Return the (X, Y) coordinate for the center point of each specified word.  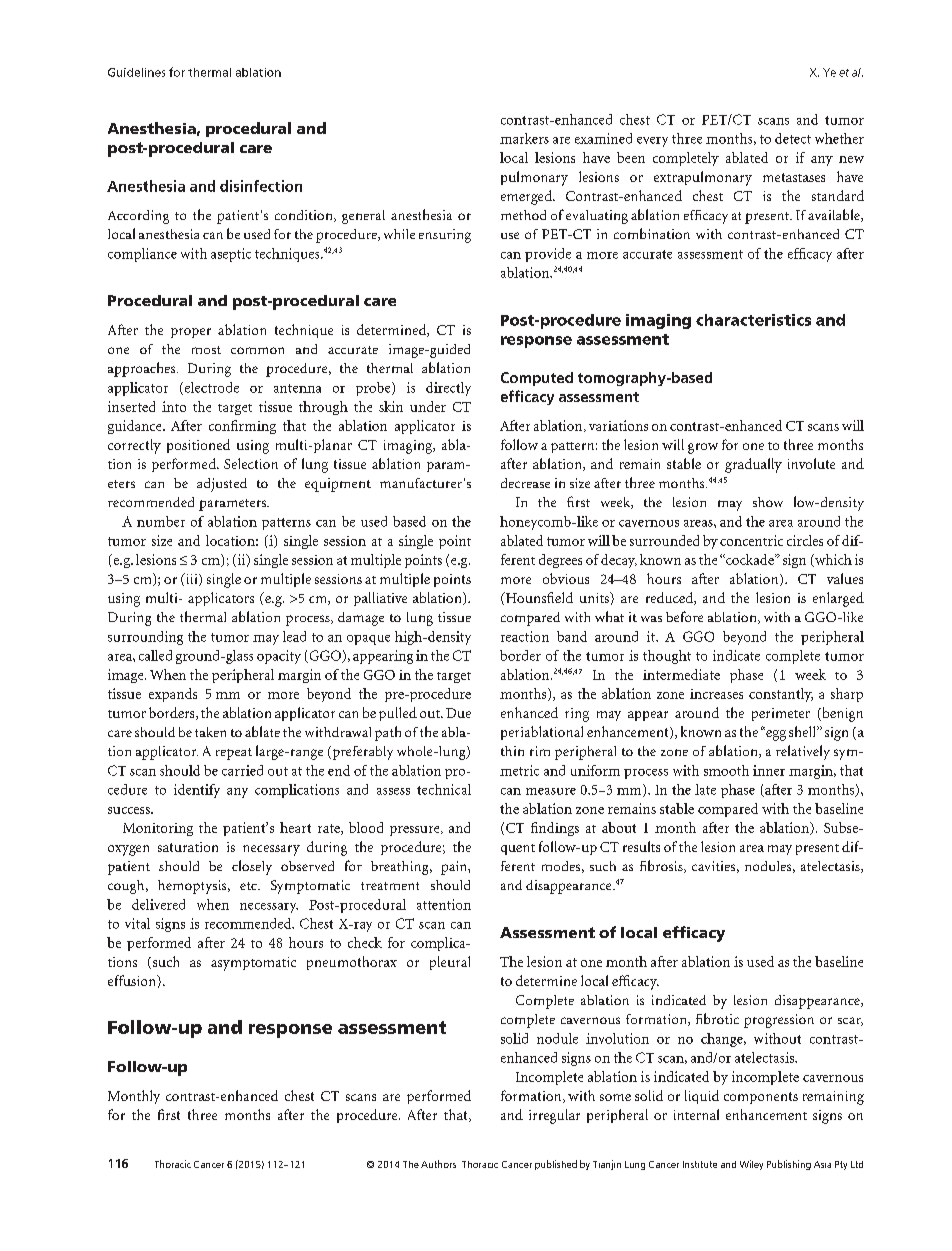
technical (444, 789)
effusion (133, 980)
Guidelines (136, 72)
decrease (525, 483)
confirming (242, 427)
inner (769, 770)
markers (524, 138)
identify (197, 791)
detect (793, 138)
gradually (753, 465)
